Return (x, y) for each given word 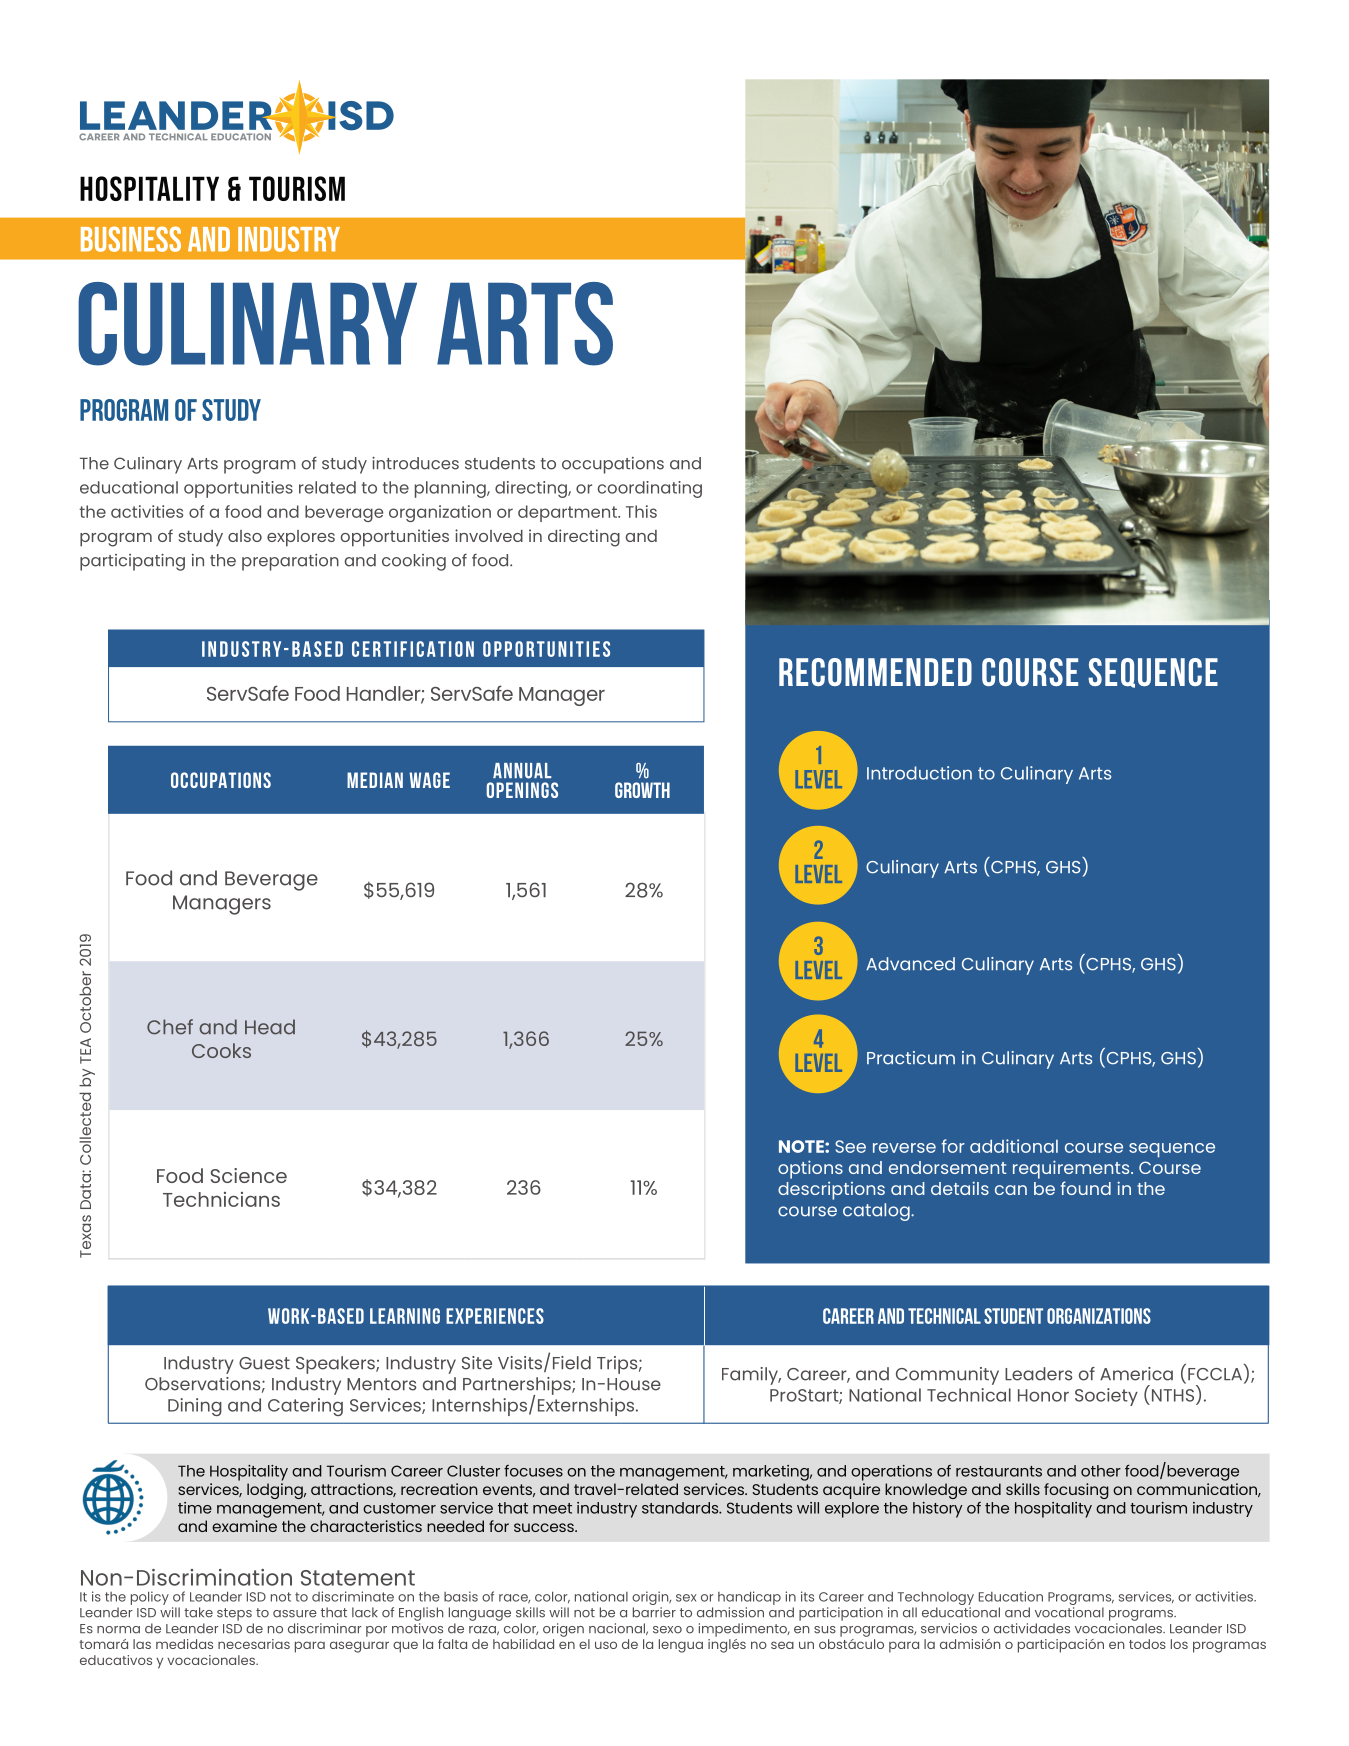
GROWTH (642, 790)
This (641, 511)
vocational (1069, 1612)
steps (234, 1614)
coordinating (650, 489)
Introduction (919, 773)
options (810, 1169)
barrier (654, 1612)
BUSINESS (131, 239)
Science (249, 1175)
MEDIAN (375, 780)
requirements (1072, 1169)
